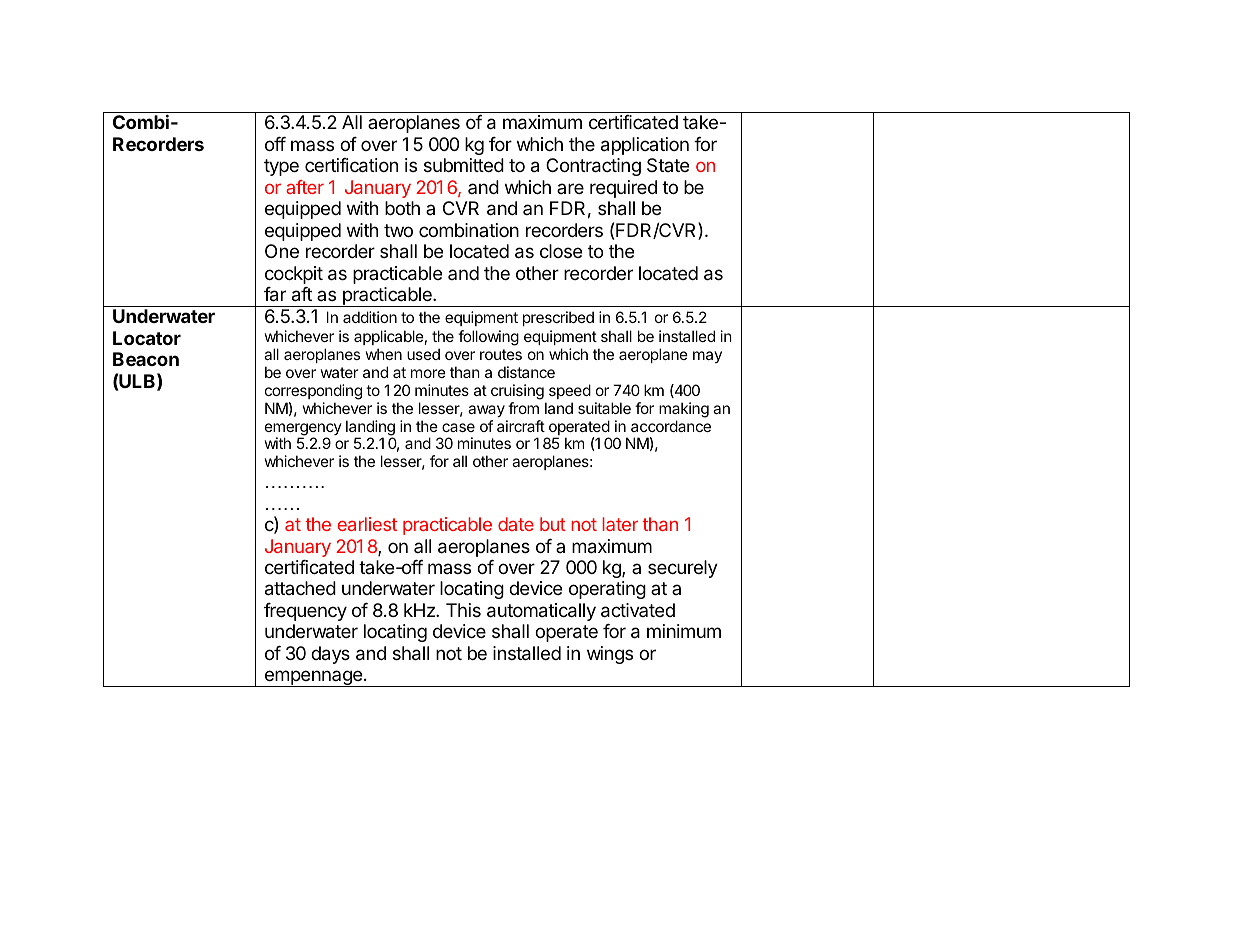 The width and height of the screenshot is (1233, 952). Describe the element at coordinates (604, 408) in the screenshot. I see `suitable` at that location.
